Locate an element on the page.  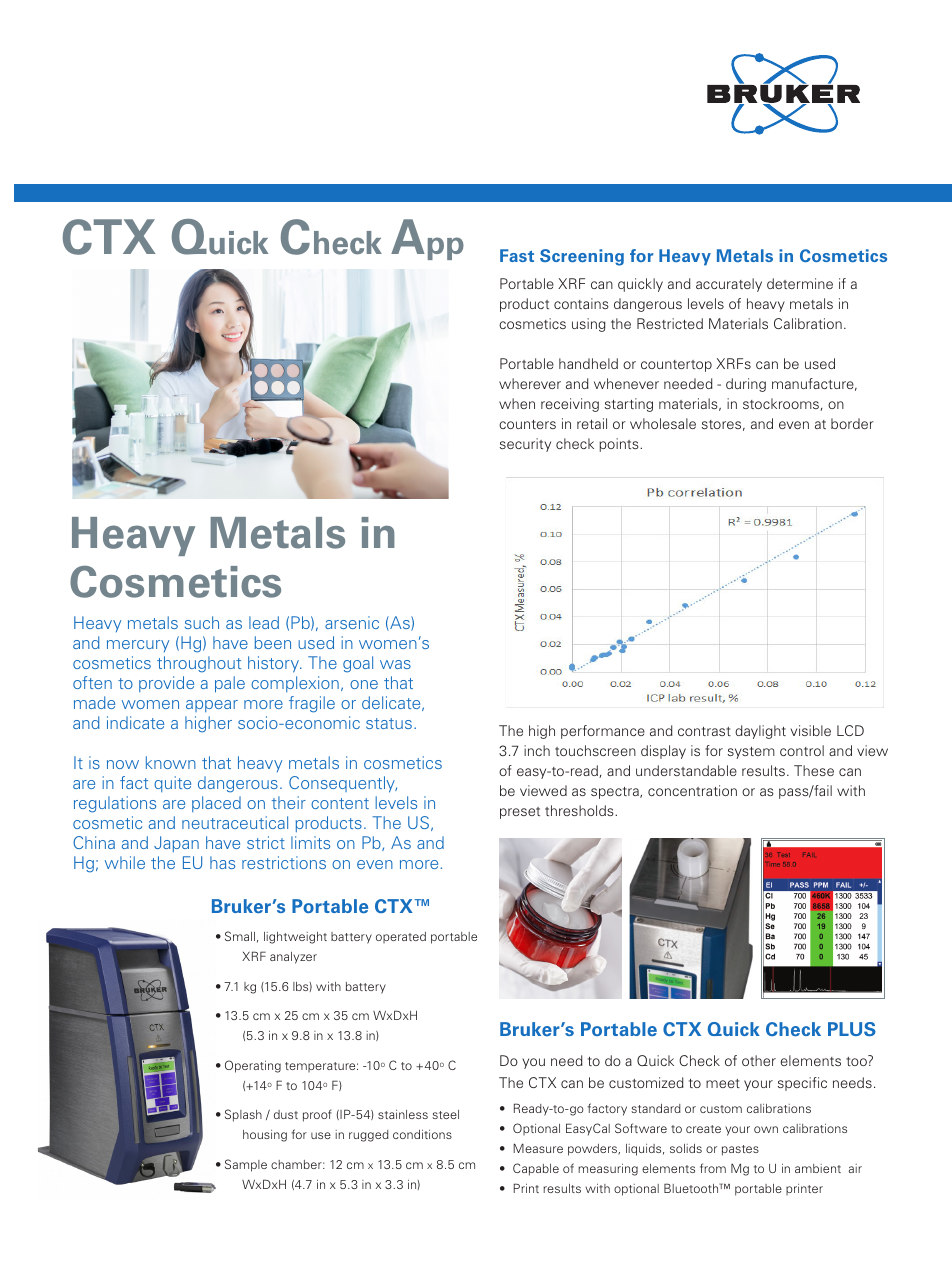
accurately is located at coordinates (729, 285).
